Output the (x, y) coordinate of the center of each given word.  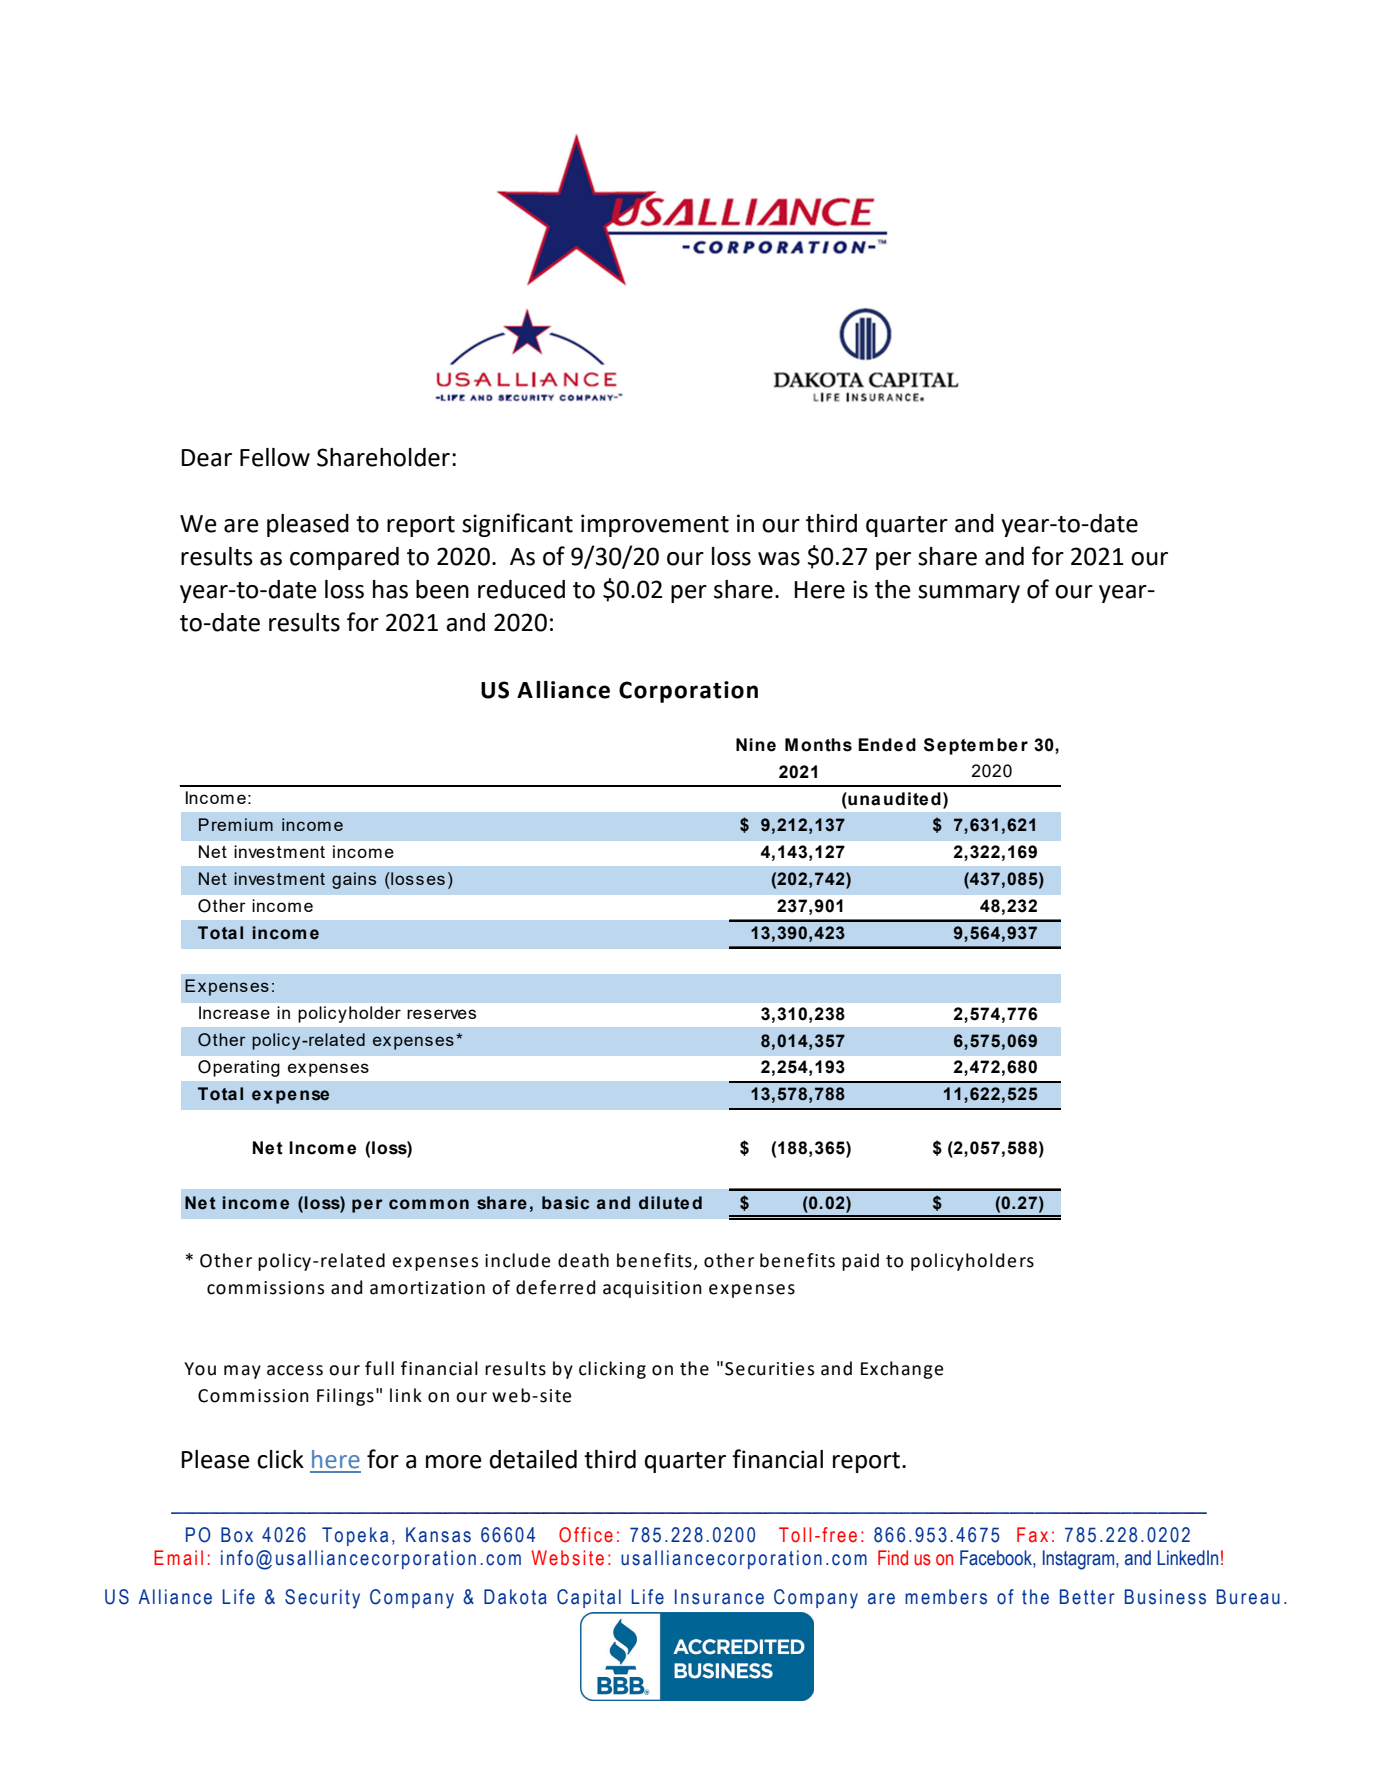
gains (354, 880)
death (583, 1260)
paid (860, 1262)
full (379, 1368)
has (390, 589)
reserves (441, 1014)
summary (969, 594)
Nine (756, 745)
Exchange (902, 1370)
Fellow (275, 457)
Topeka (355, 1536)
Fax (1032, 1535)
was (779, 559)
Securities (769, 1369)
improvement (655, 525)
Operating (239, 1068)
